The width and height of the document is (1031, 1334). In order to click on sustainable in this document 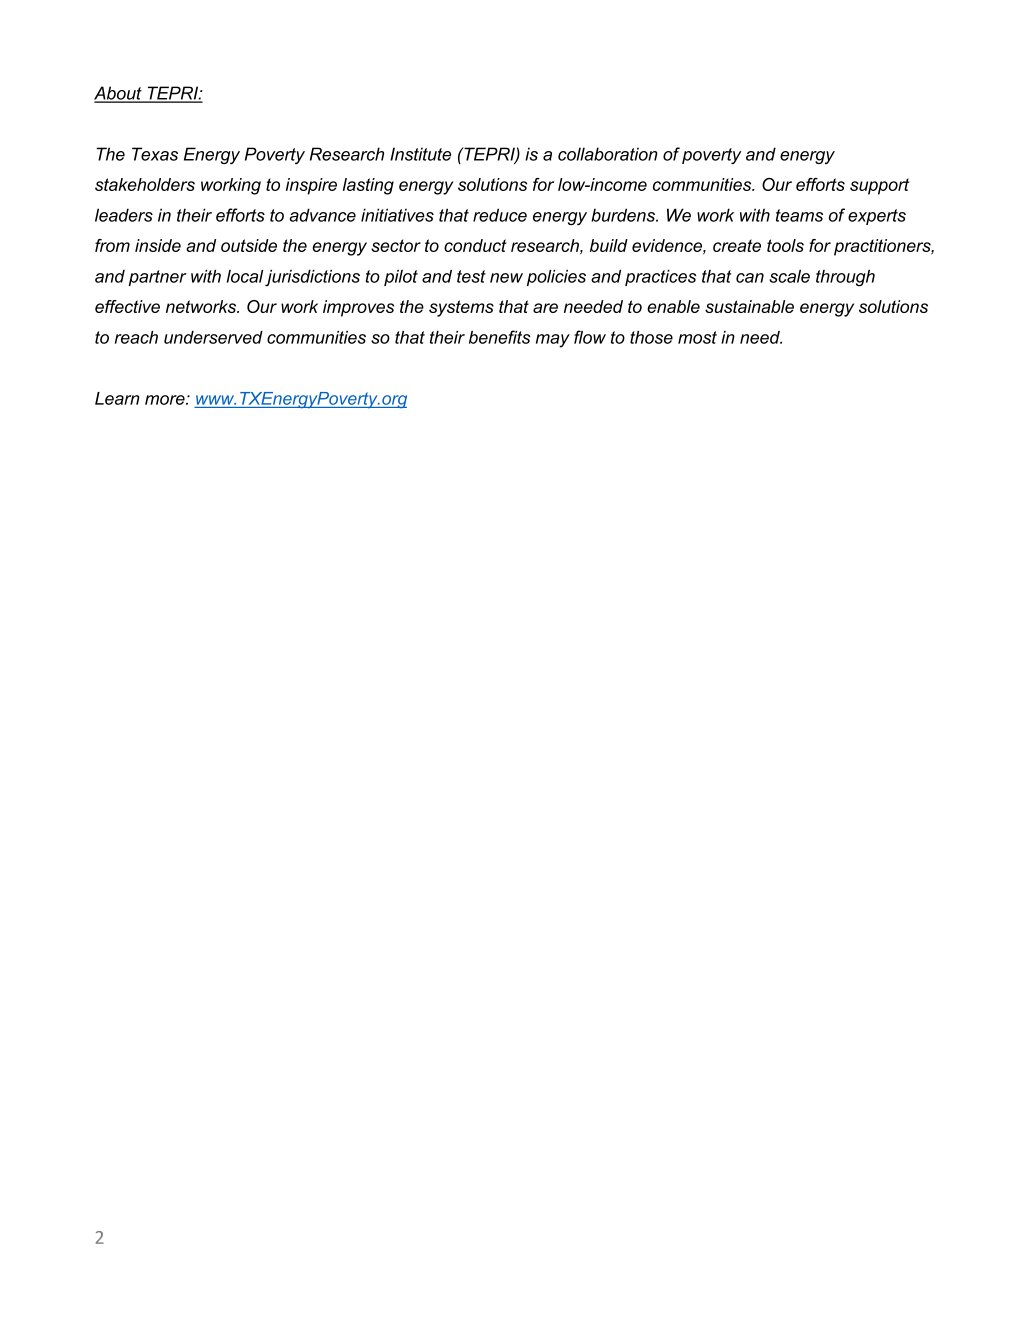, I will do `click(749, 306)`.
